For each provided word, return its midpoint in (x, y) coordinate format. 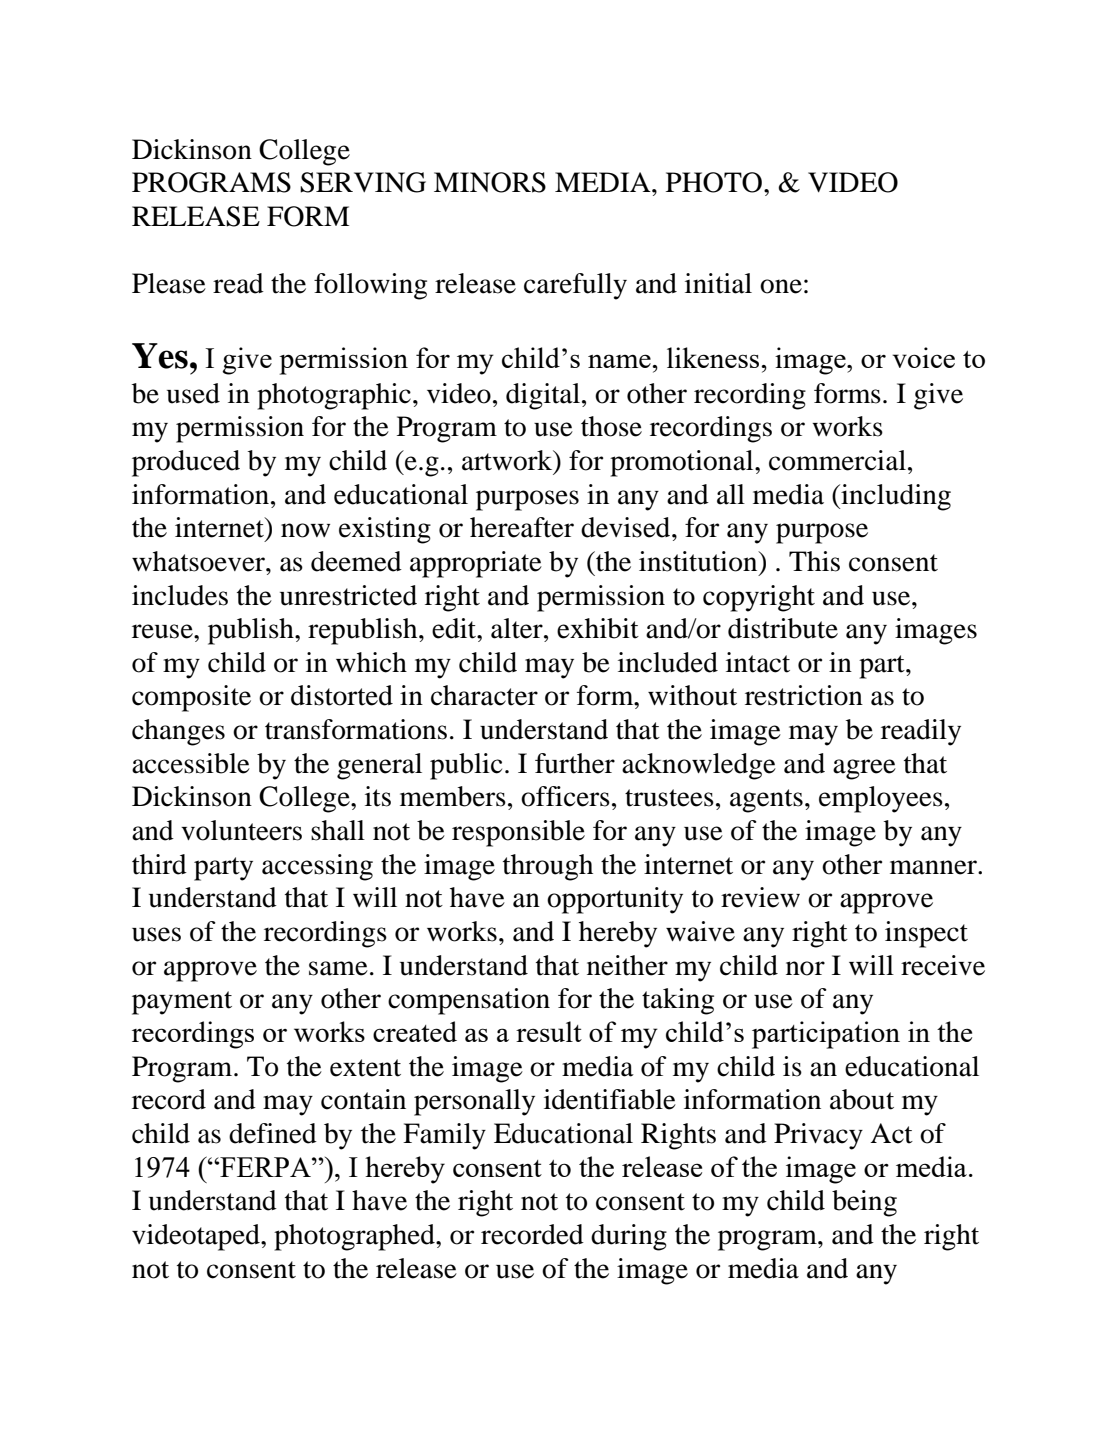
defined (273, 1133)
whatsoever (199, 561)
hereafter (522, 527)
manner (934, 867)
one (781, 286)
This (814, 561)
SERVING (363, 182)
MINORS (490, 182)
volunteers (241, 830)
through (548, 867)
